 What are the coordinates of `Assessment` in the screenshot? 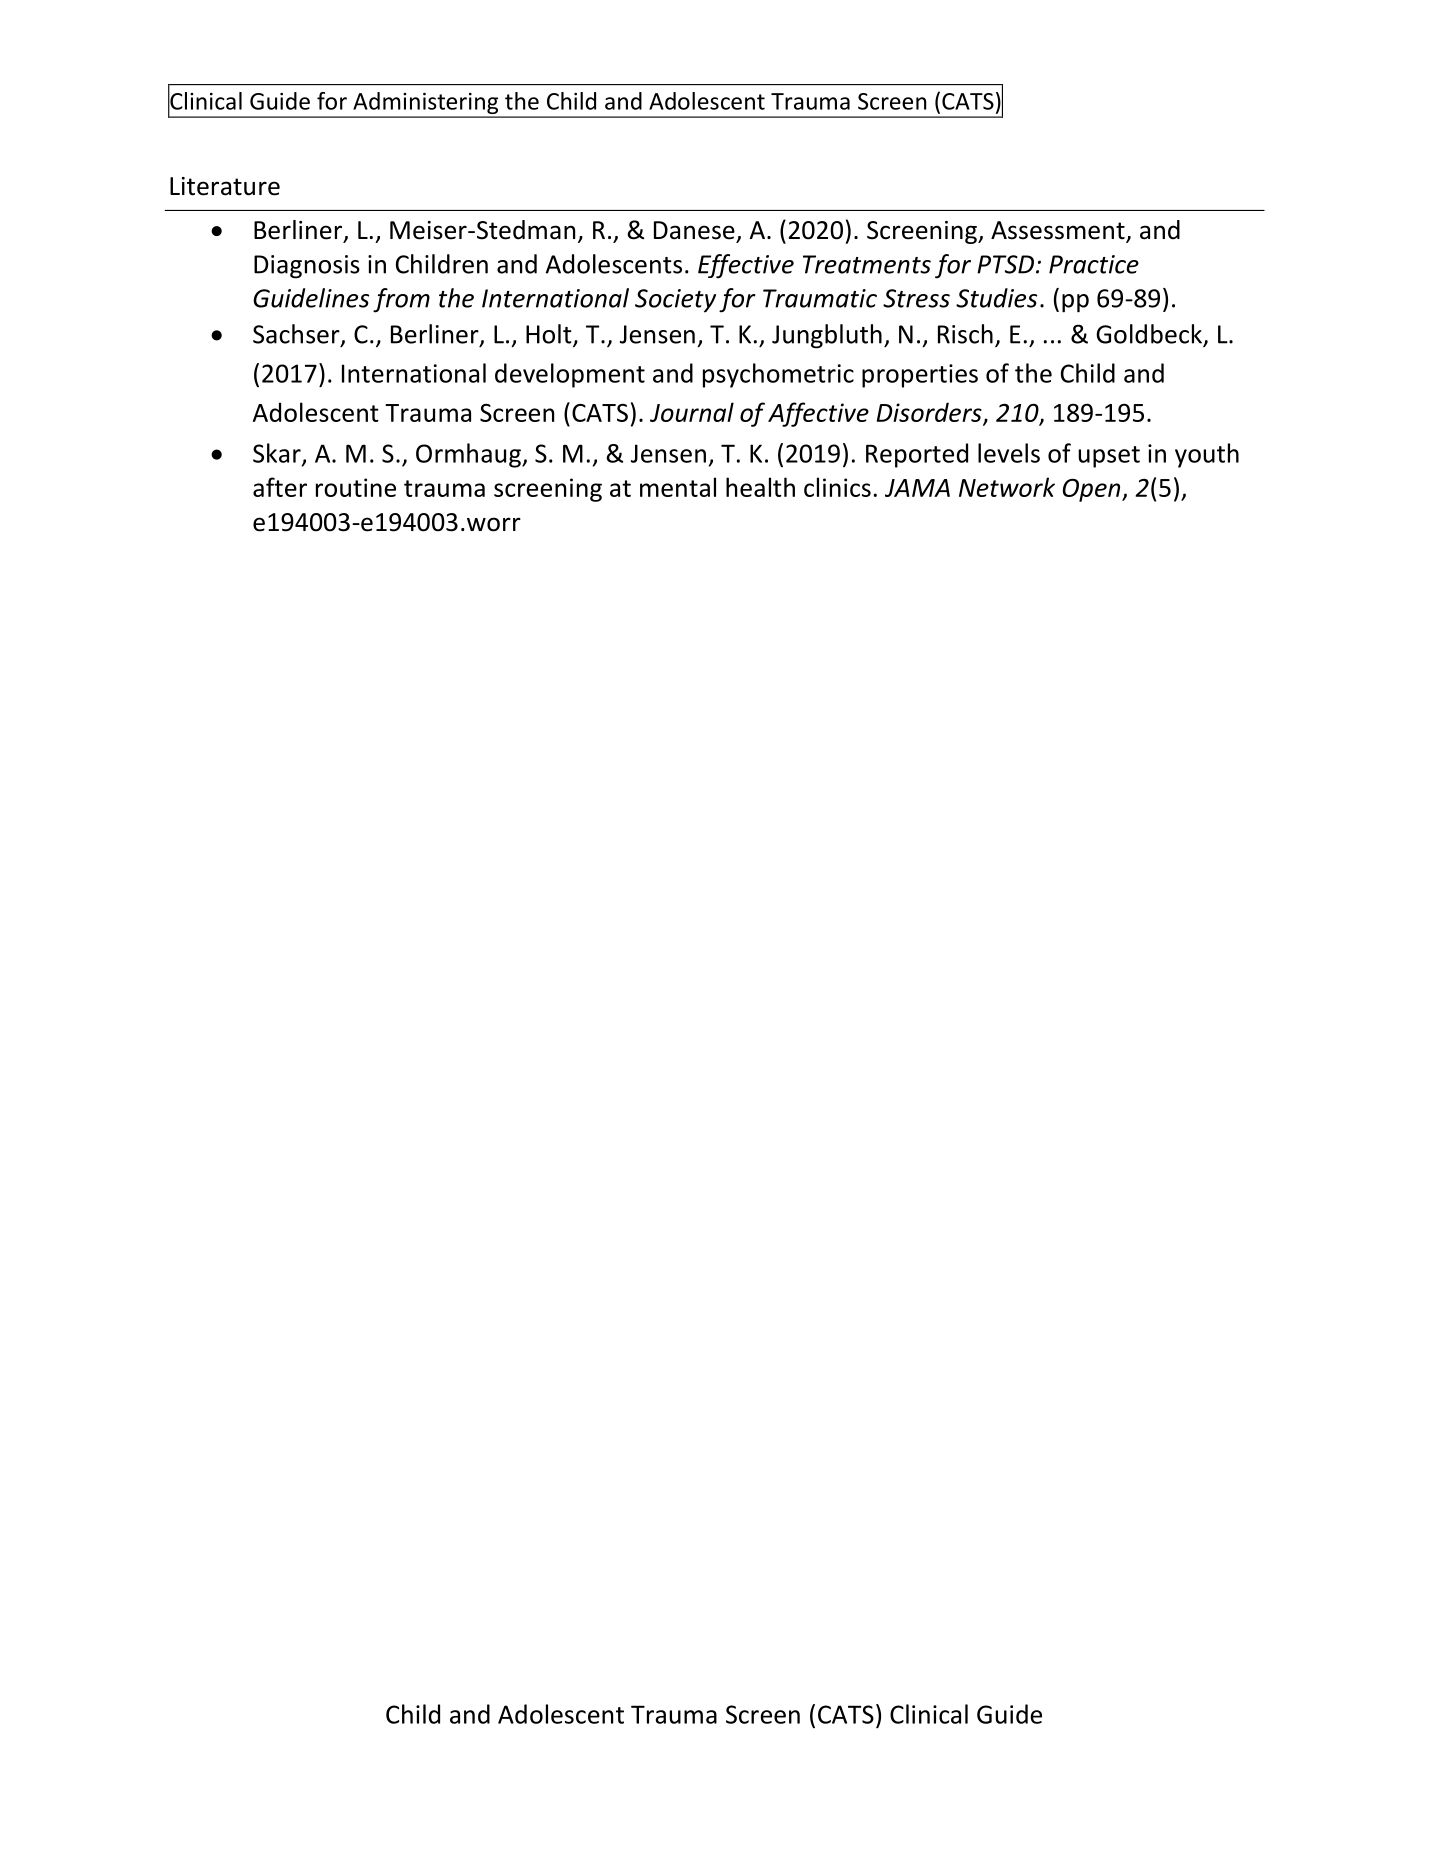 It's located at (1059, 231).
